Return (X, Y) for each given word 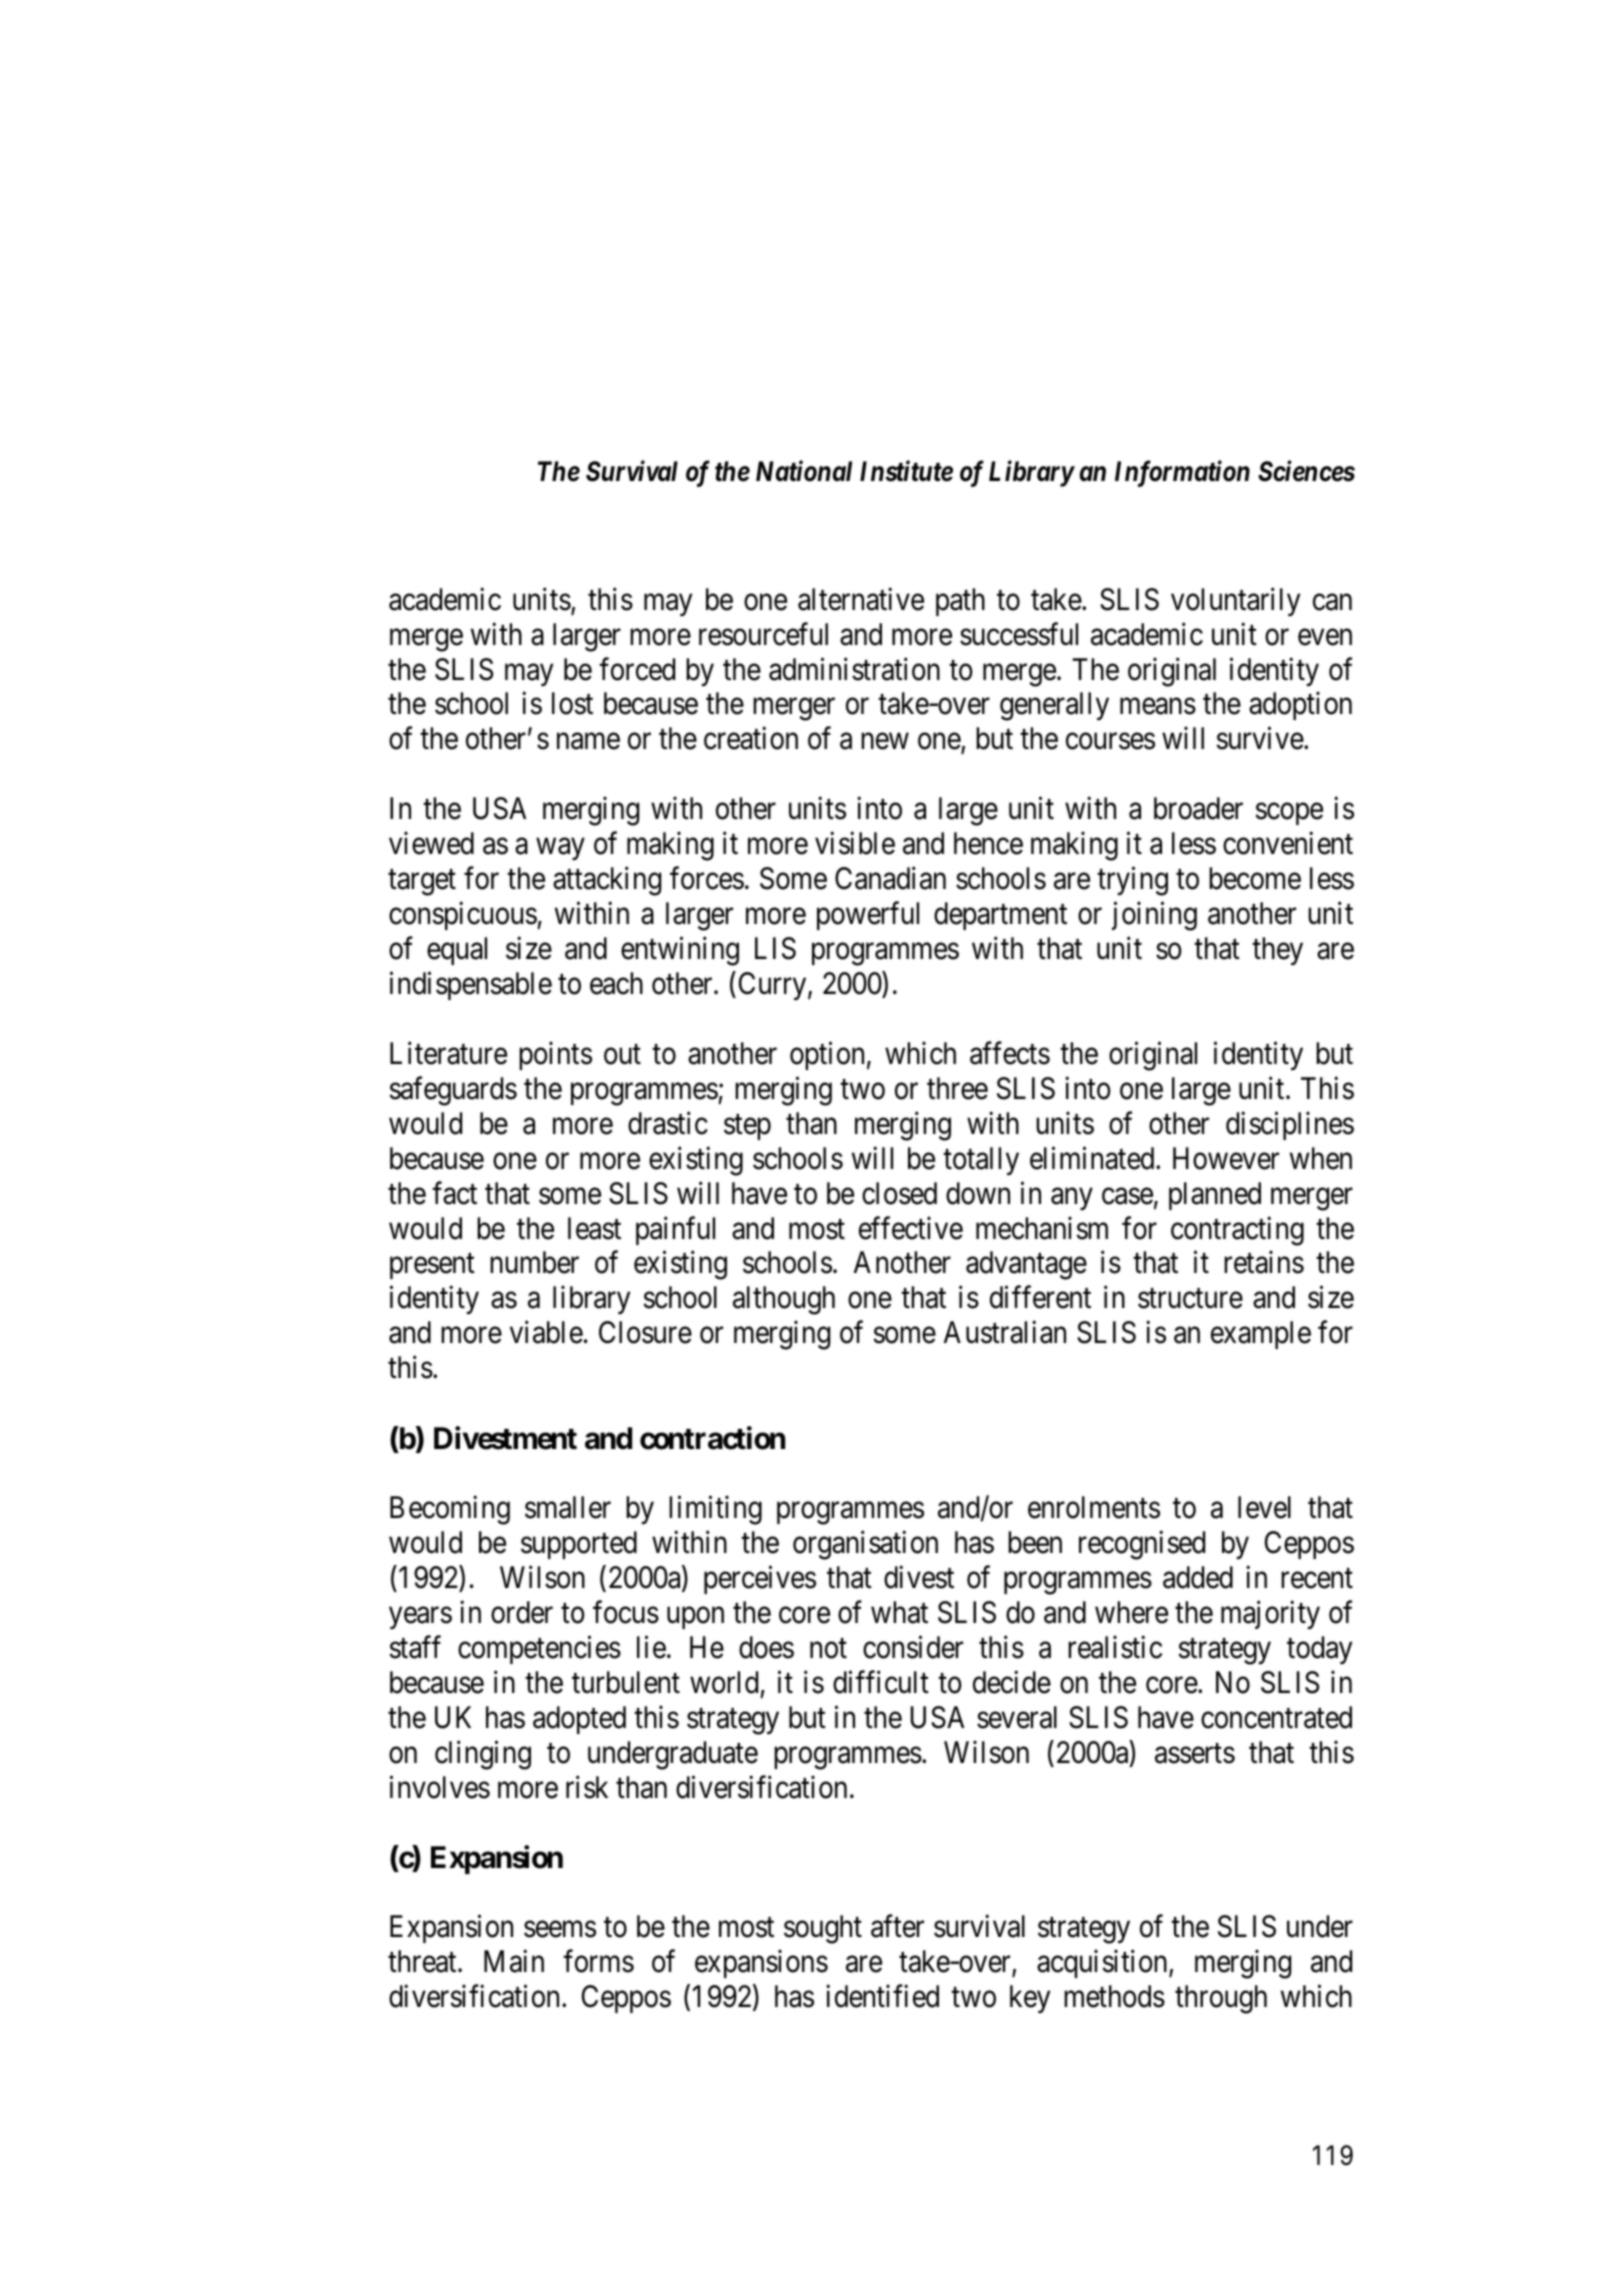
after (897, 1926)
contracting (1237, 1231)
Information (1182, 474)
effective (911, 1228)
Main (514, 1961)
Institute (906, 471)
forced (637, 669)
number (534, 1262)
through (1221, 1999)
